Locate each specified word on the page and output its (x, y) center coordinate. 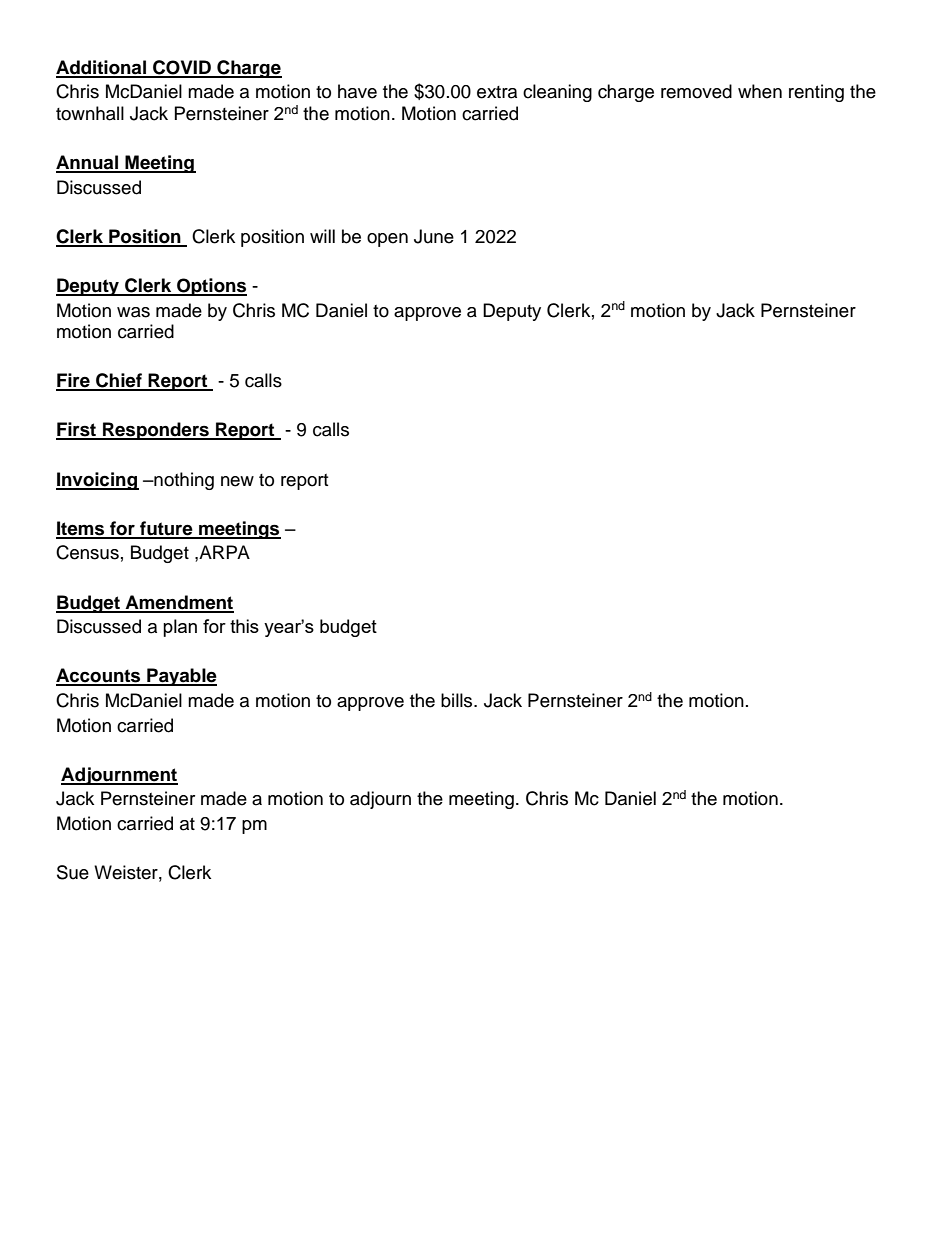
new (237, 481)
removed (696, 91)
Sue (73, 872)
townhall (90, 113)
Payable (181, 677)
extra (497, 92)
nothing (183, 481)
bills (458, 700)
